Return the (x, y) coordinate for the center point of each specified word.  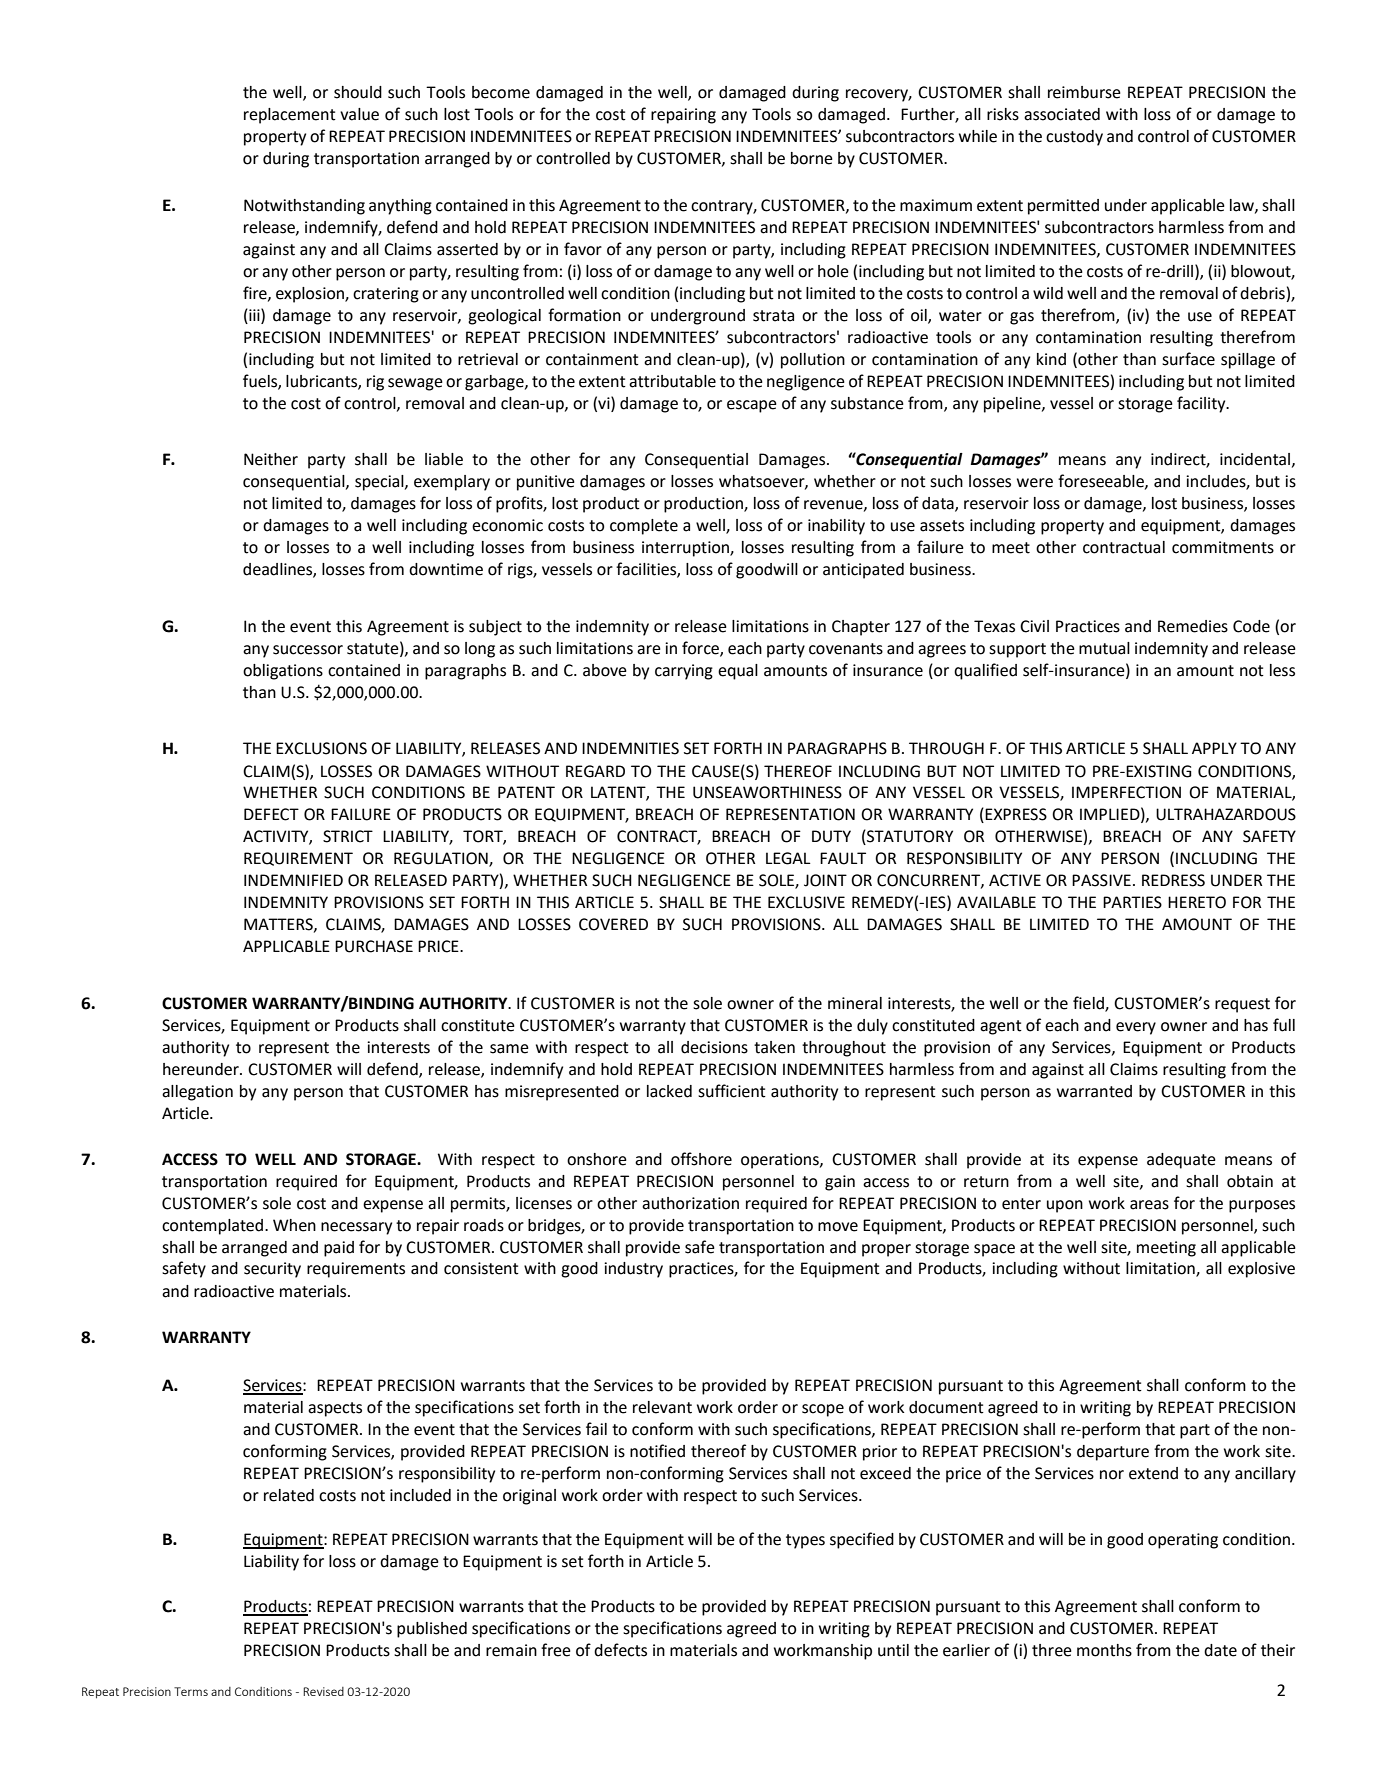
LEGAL (788, 858)
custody (1074, 138)
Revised (323, 1691)
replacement (290, 116)
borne (812, 158)
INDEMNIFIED (293, 880)
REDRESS (1173, 880)
